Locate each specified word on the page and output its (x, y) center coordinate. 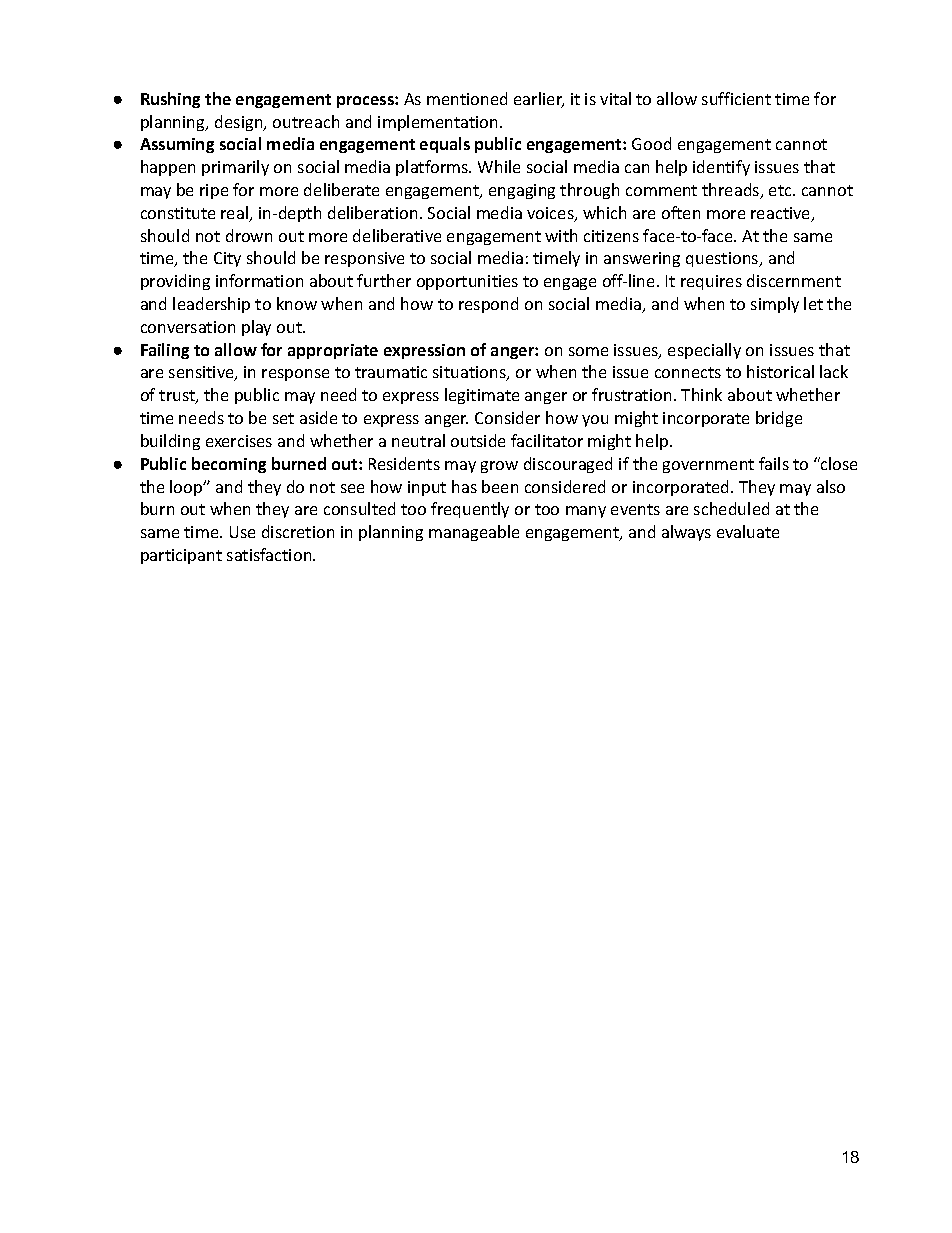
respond (488, 305)
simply (775, 305)
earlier (539, 100)
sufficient (736, 98)
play (256, 328)
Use (242, 532)
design (240, 123)
